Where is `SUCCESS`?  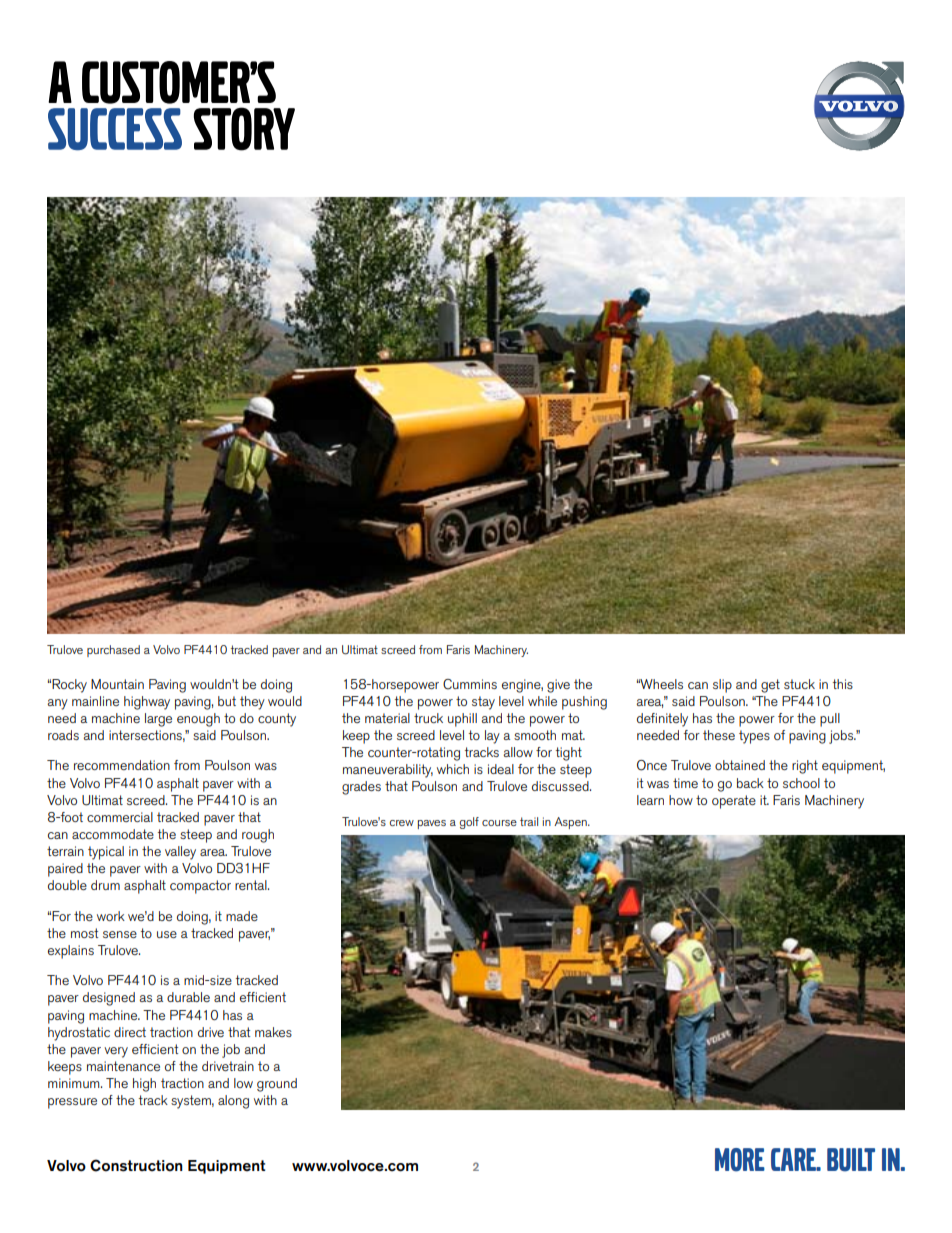
SUCCESS is located at coordinates (115, 129).
